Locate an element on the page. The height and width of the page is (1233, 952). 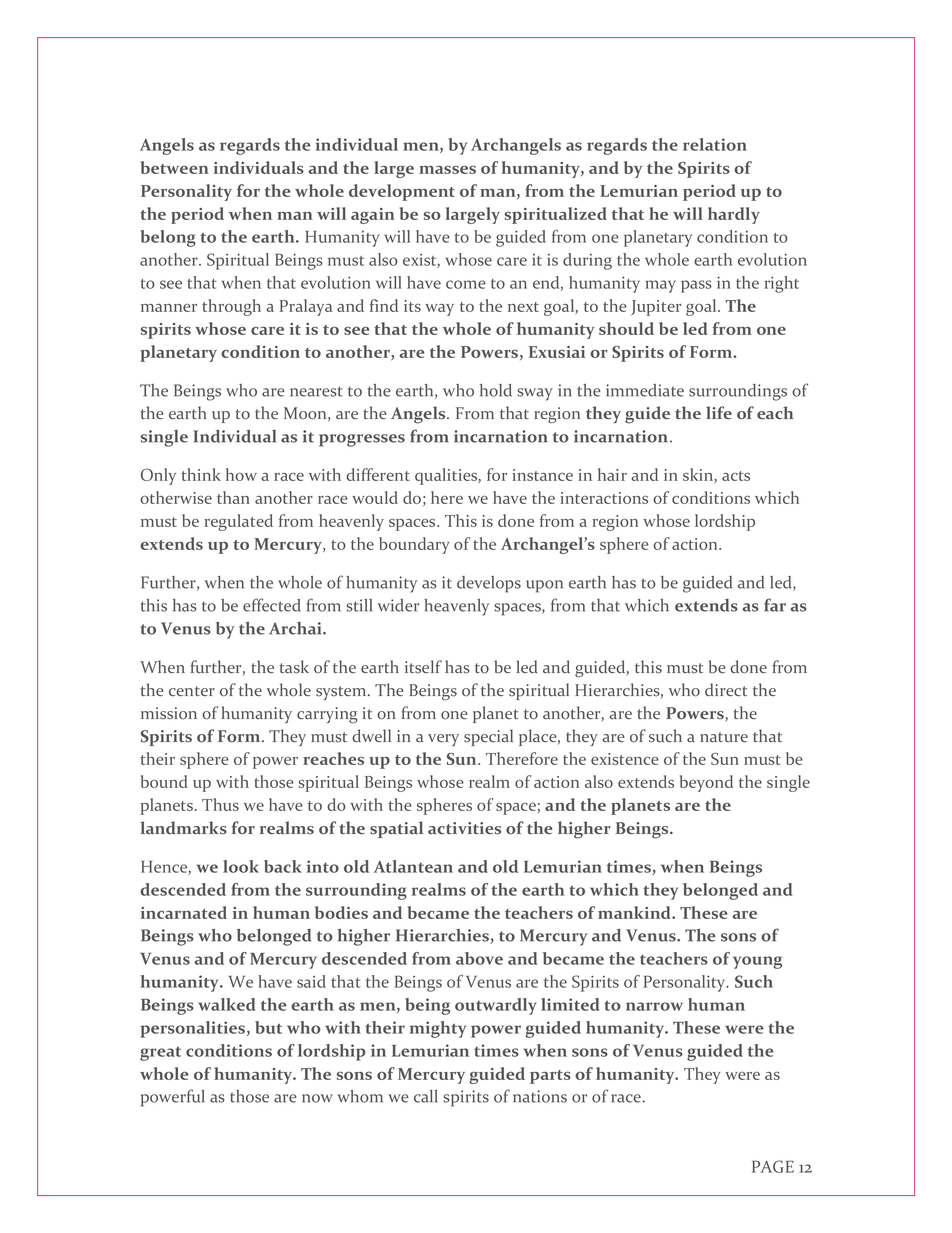
beyond is located at coordinates (706, 783).
